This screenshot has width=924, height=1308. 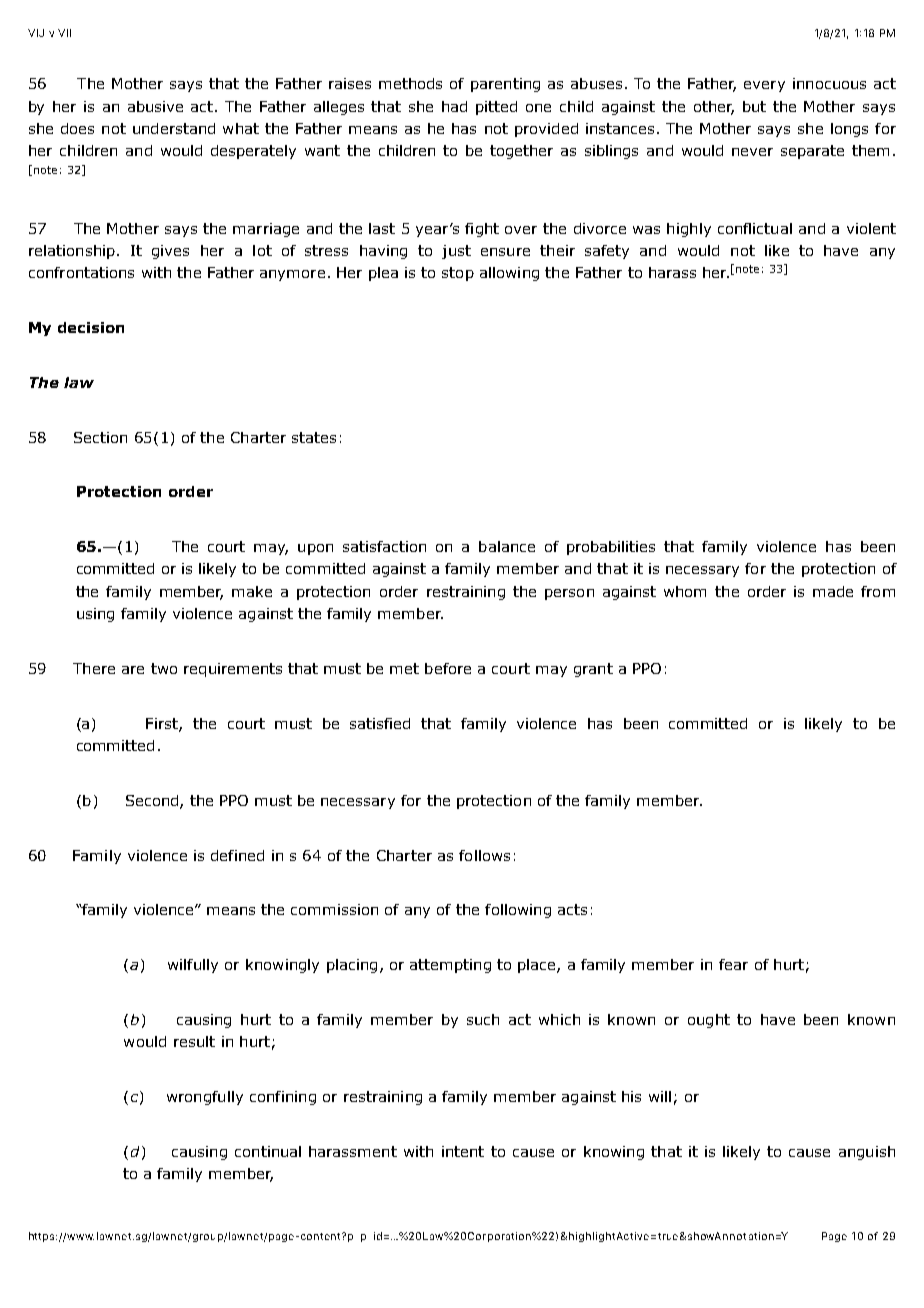 I want to click on parenting, so click(x=505, y=85).
